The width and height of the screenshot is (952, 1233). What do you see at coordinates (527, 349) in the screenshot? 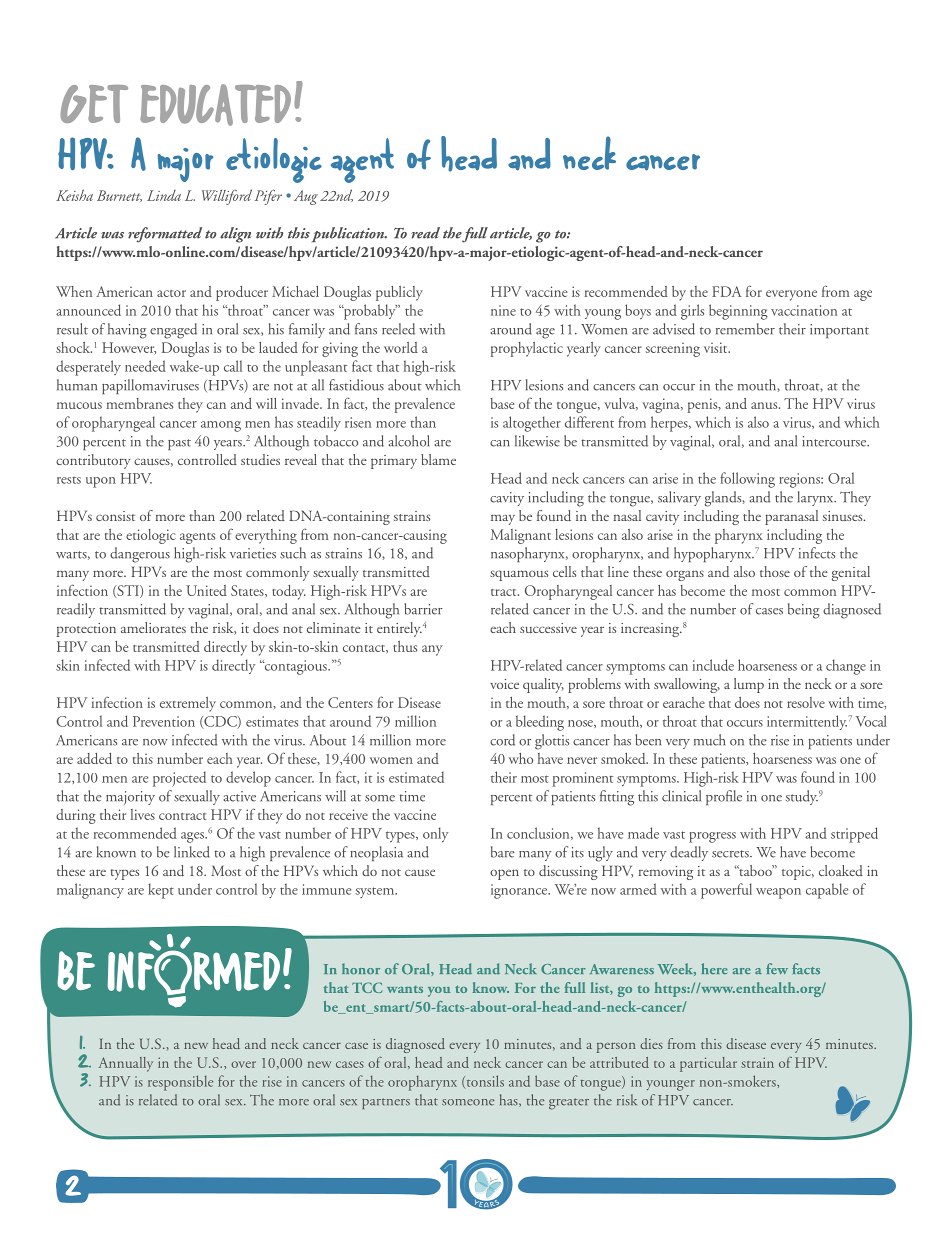
I see `prophylactic` at bounding box center [527, 349].
